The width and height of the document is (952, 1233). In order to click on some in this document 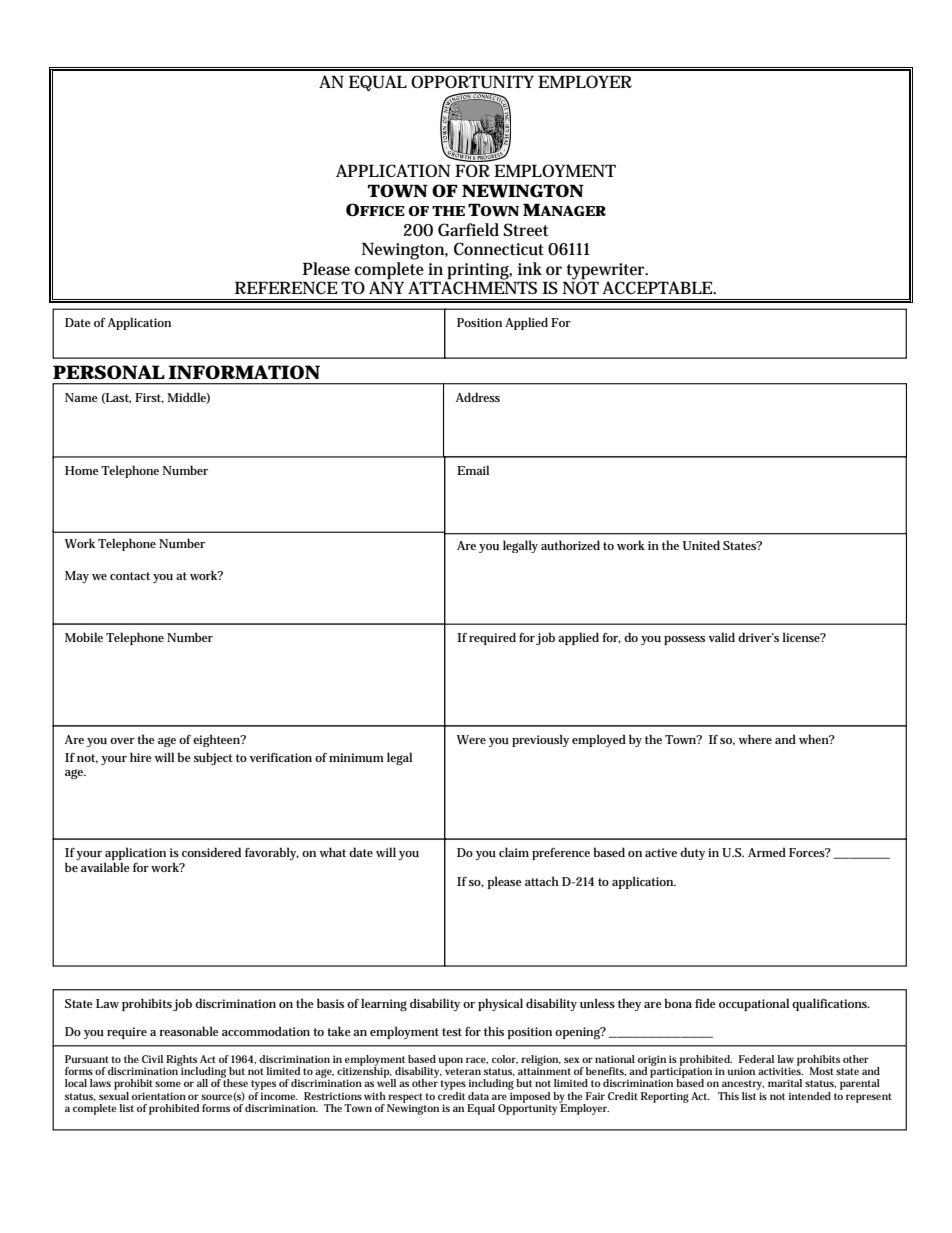, I will do `click(168, 1084)`.
